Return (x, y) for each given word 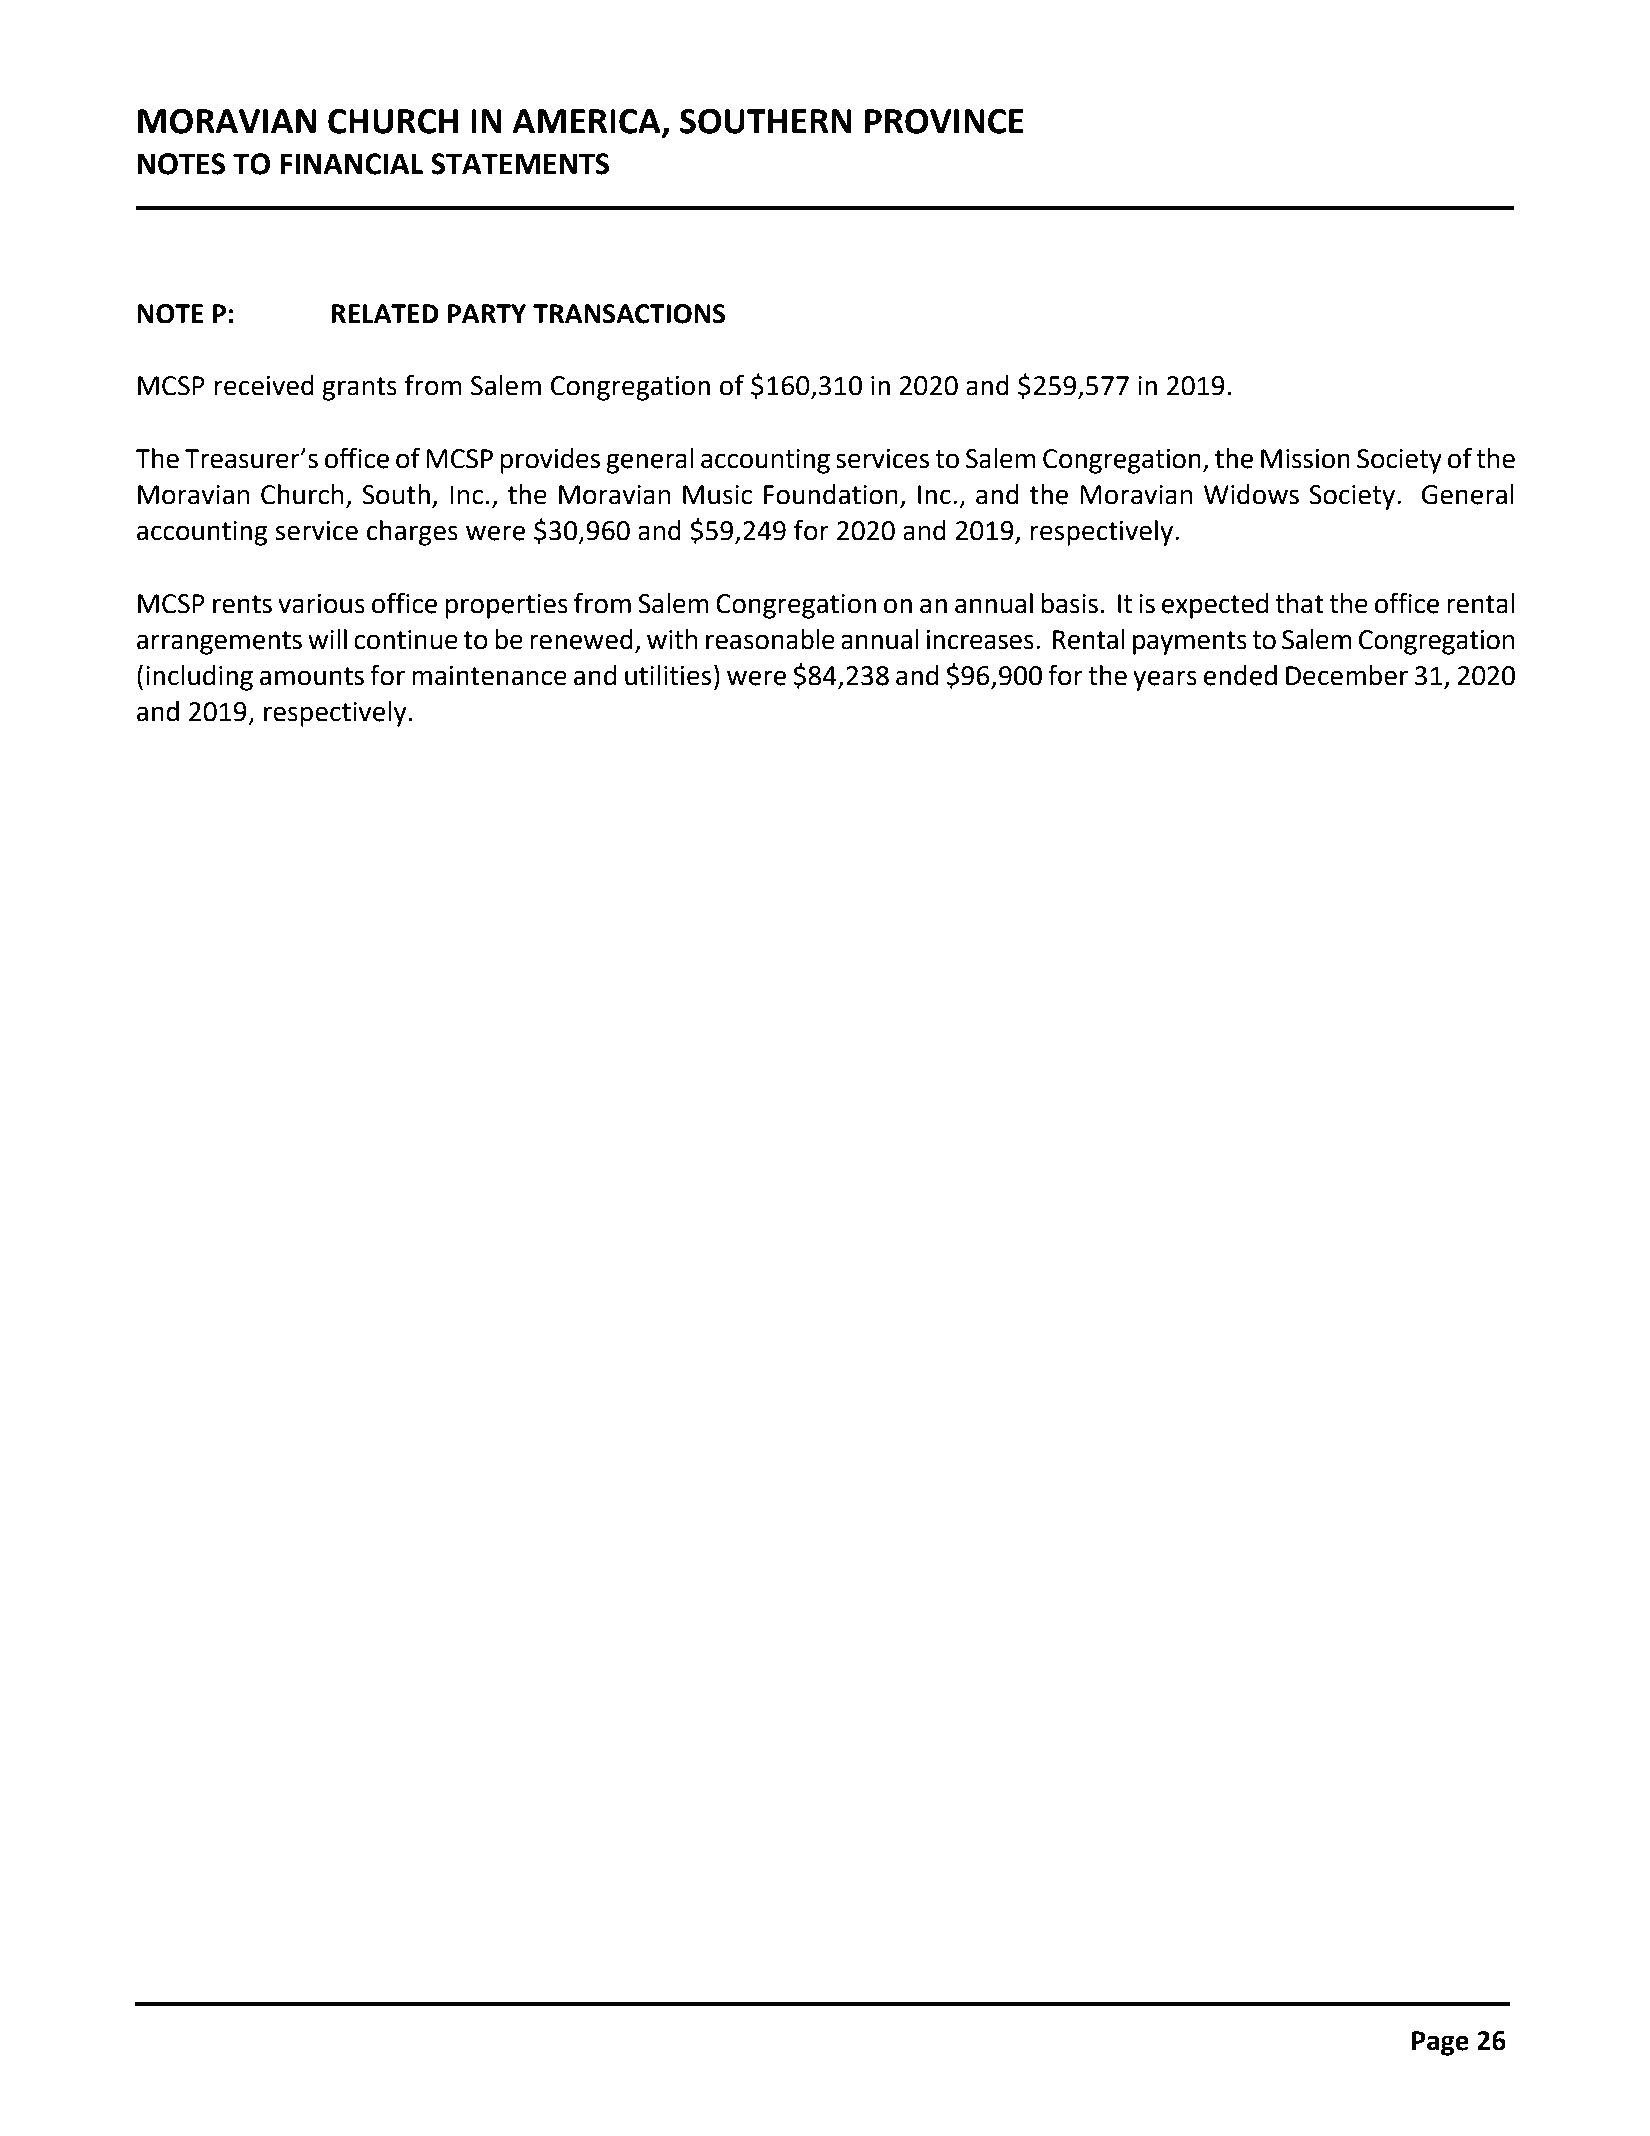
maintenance (489, 676)
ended (1240, 675)
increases (980, 640)
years (1165, 680)
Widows (1251, 494)
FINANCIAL (352, 164)
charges (412, 533)
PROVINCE (944, 121)
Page (1440, 2043)
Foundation (831, 494)
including (199, 678)
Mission (1305, 459)
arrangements (219, 643)
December (1347, 675)
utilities (668, 675)
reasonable (770, 639)
